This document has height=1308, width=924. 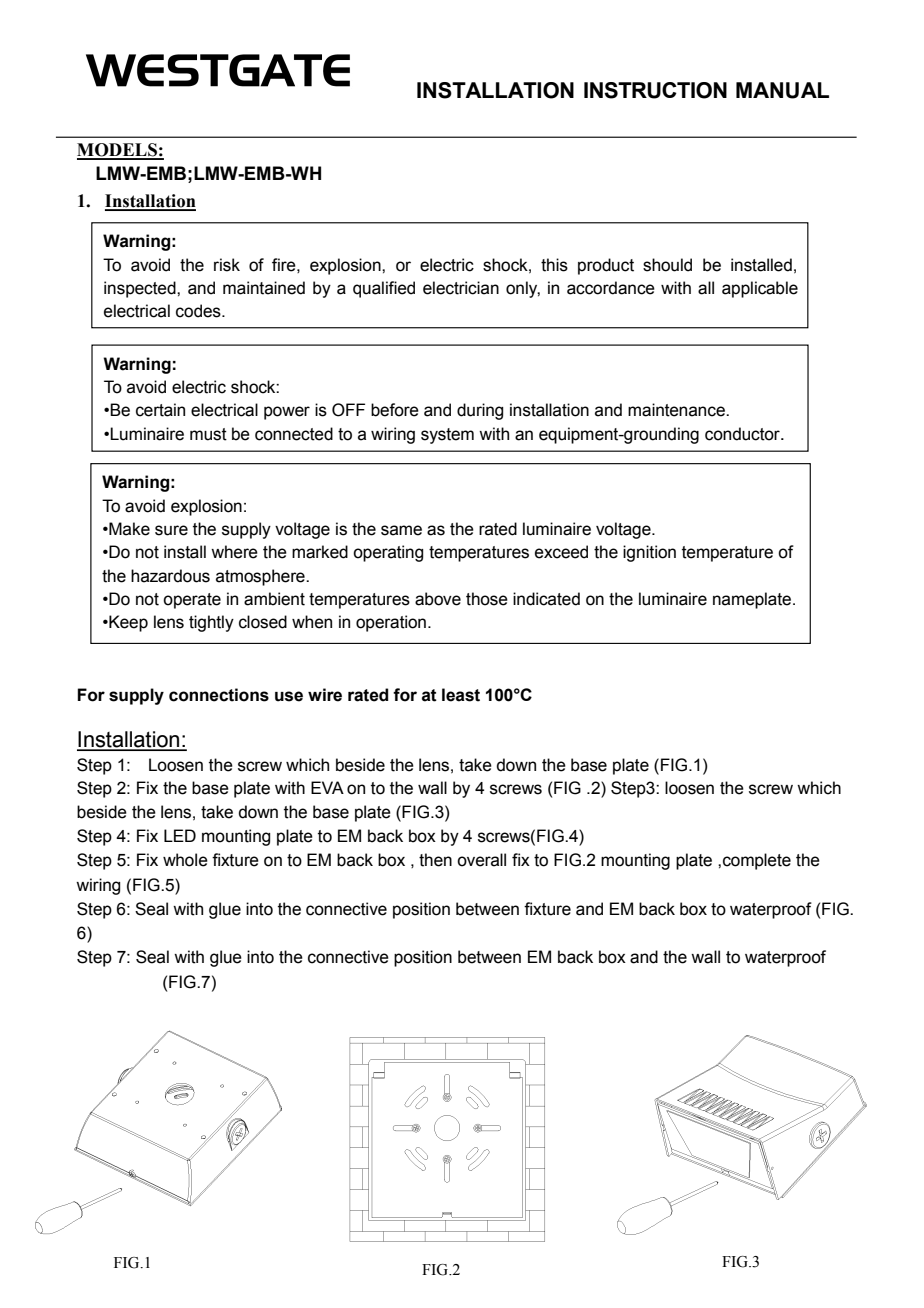 What do you see at coordinates (185, 860) in the document?
I see `whole` at bounding box center [185, 860].
